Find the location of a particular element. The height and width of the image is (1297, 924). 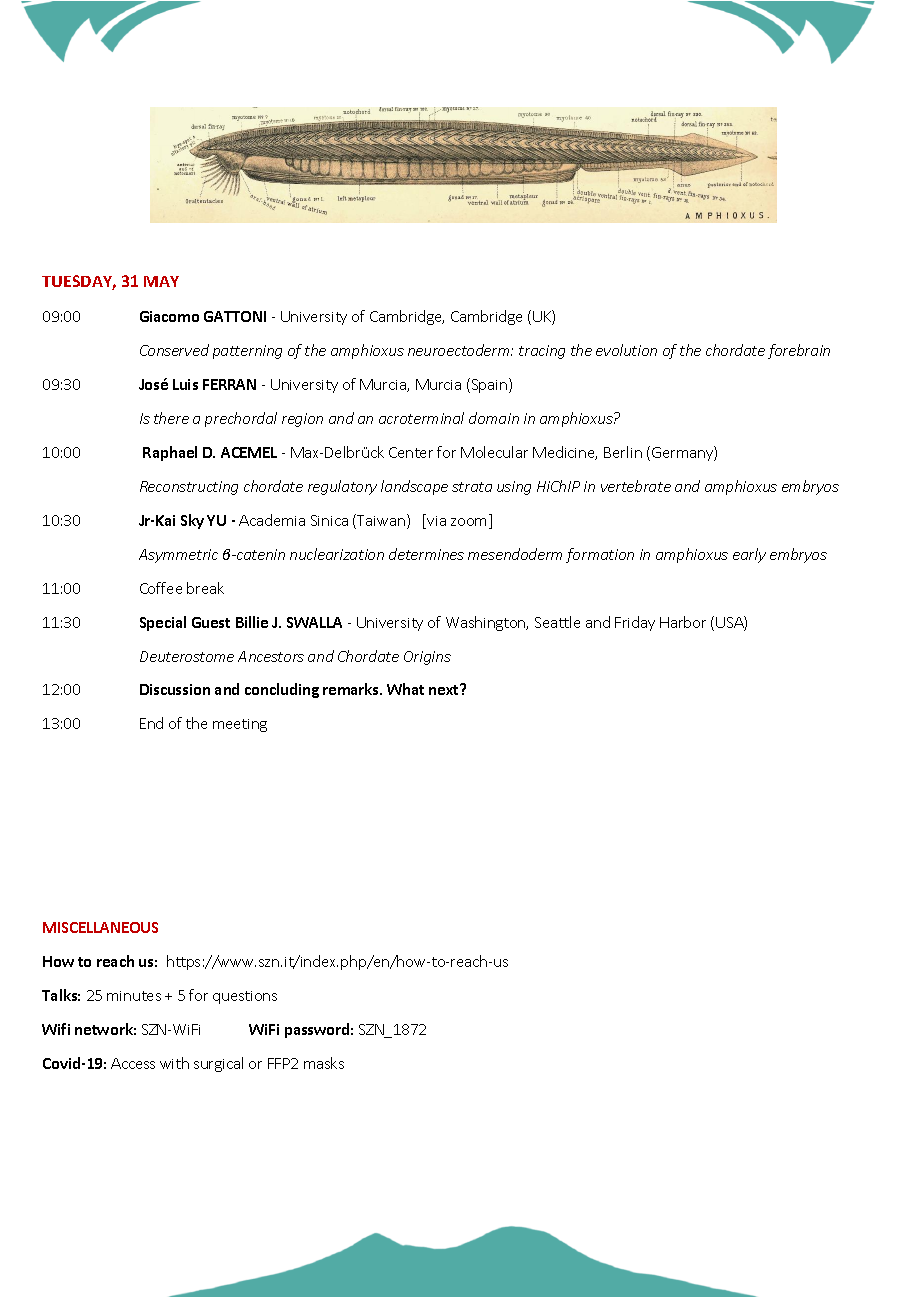

forebrain is located at coordinates (799, 351).
